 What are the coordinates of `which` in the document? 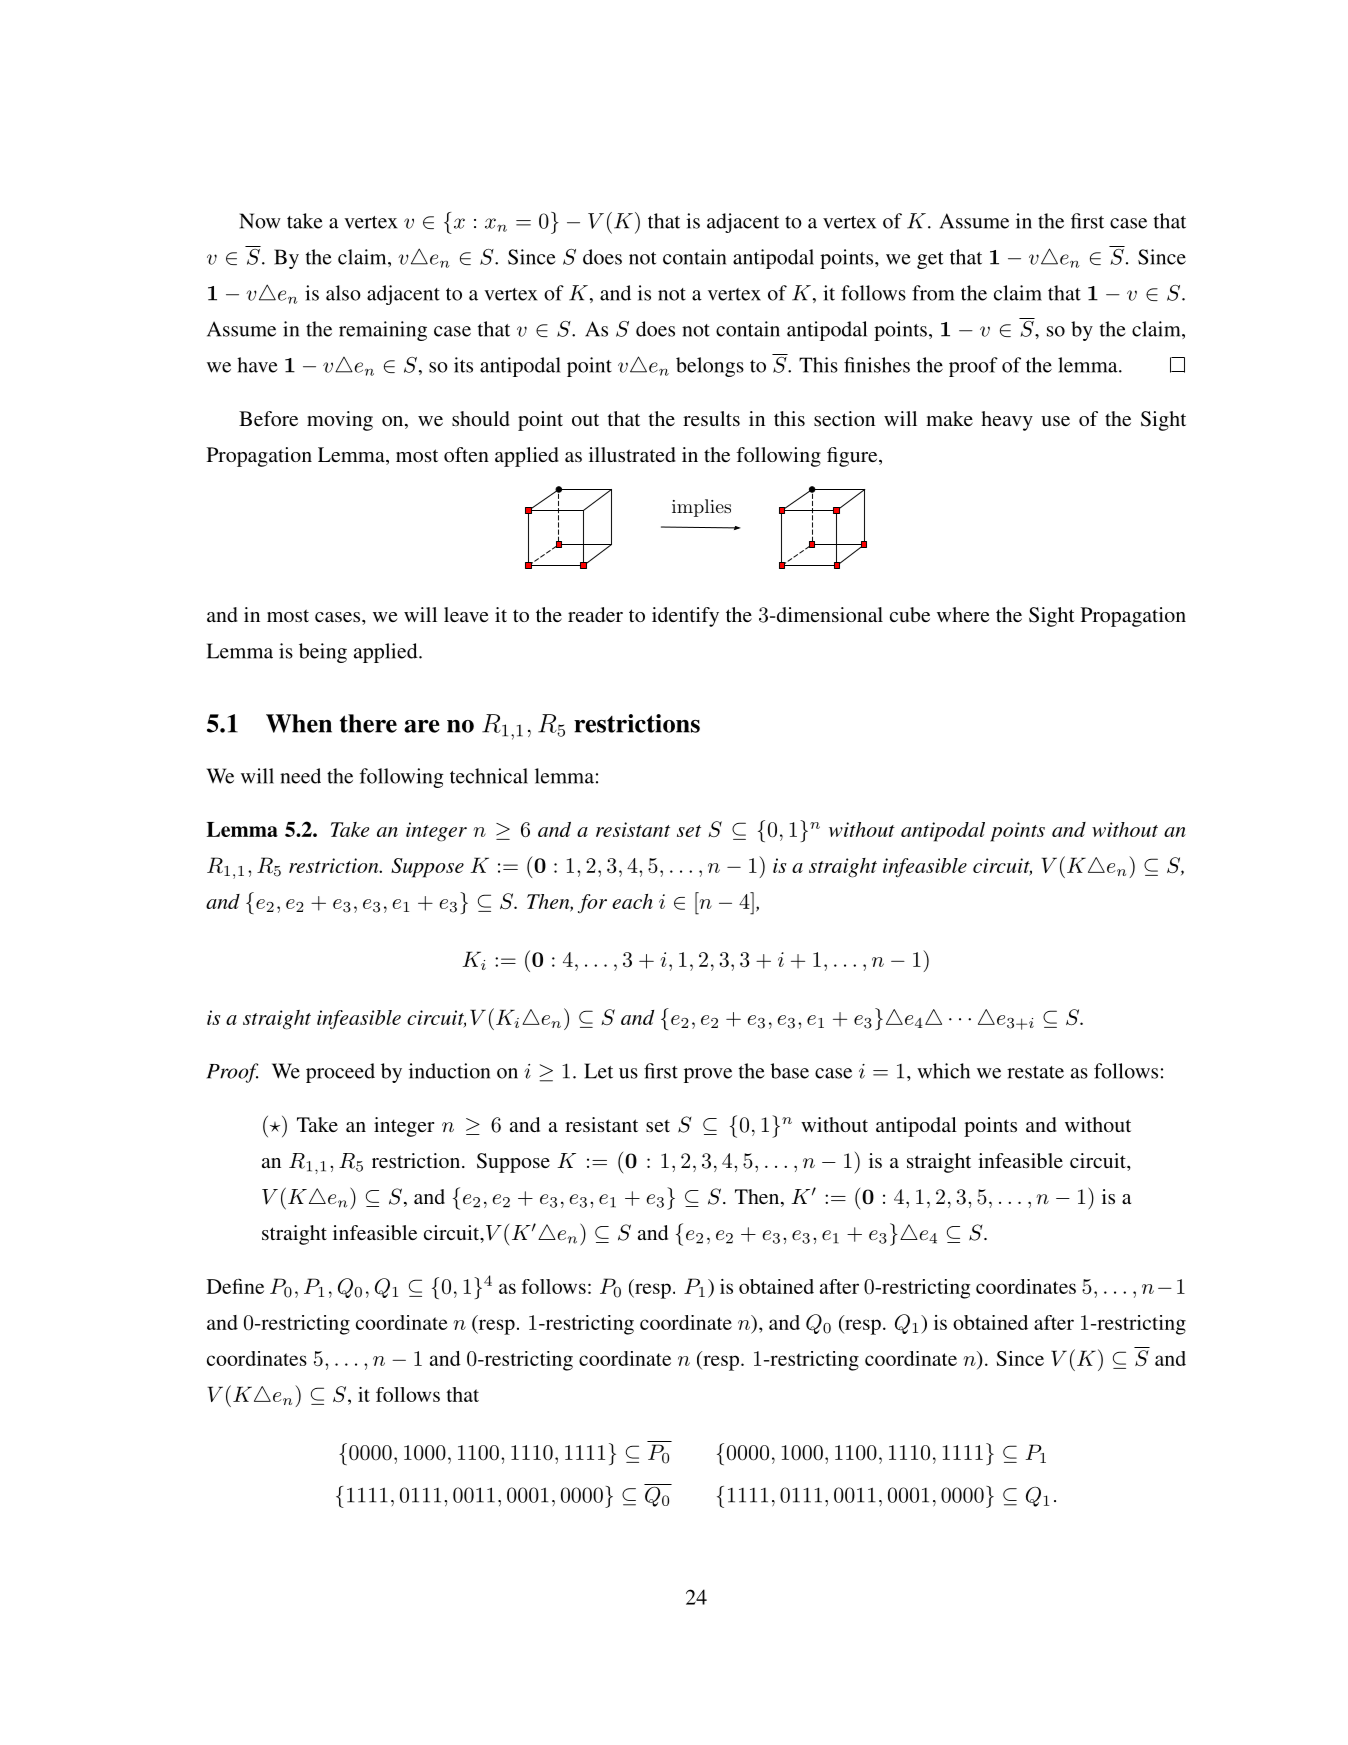 It's located at (943, 1071).
